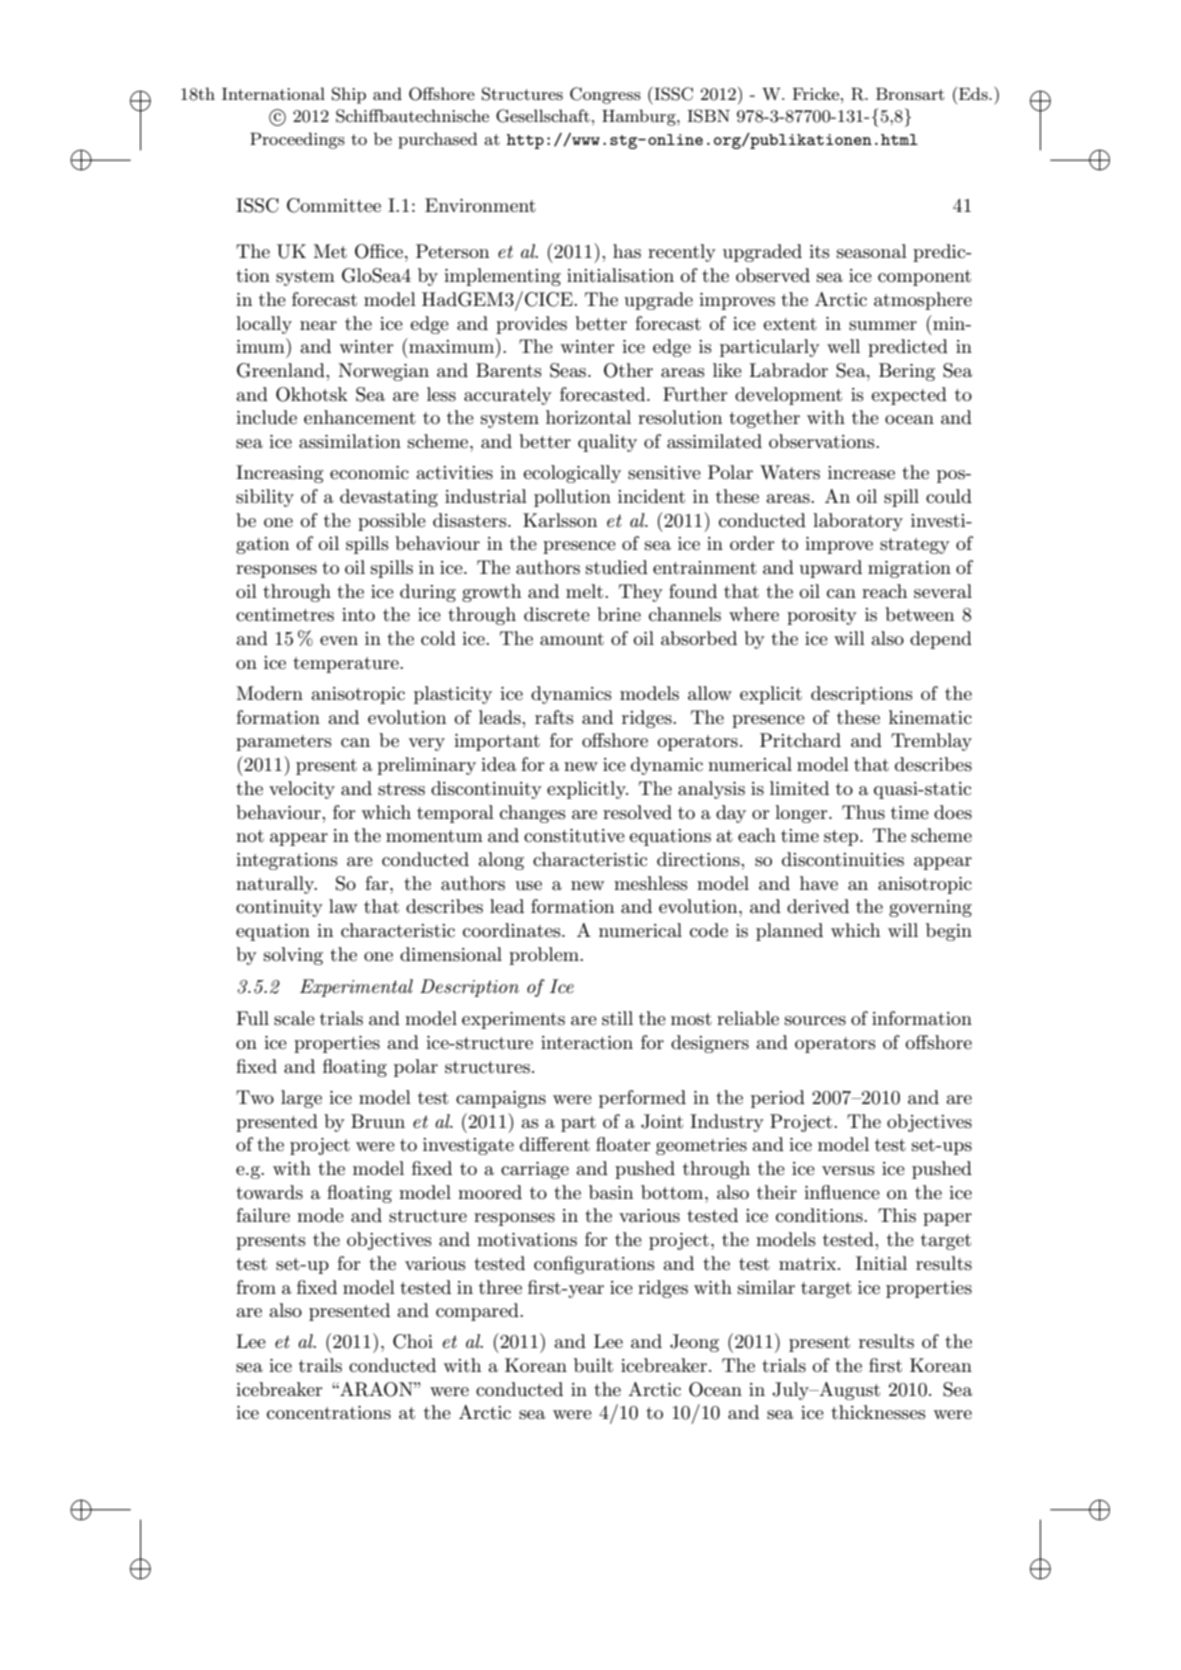 The image size is (1181, 1670). What do you see at coordinates (356, 988) in the image?
I see `Experimental` at bounding box center [356, 988].
